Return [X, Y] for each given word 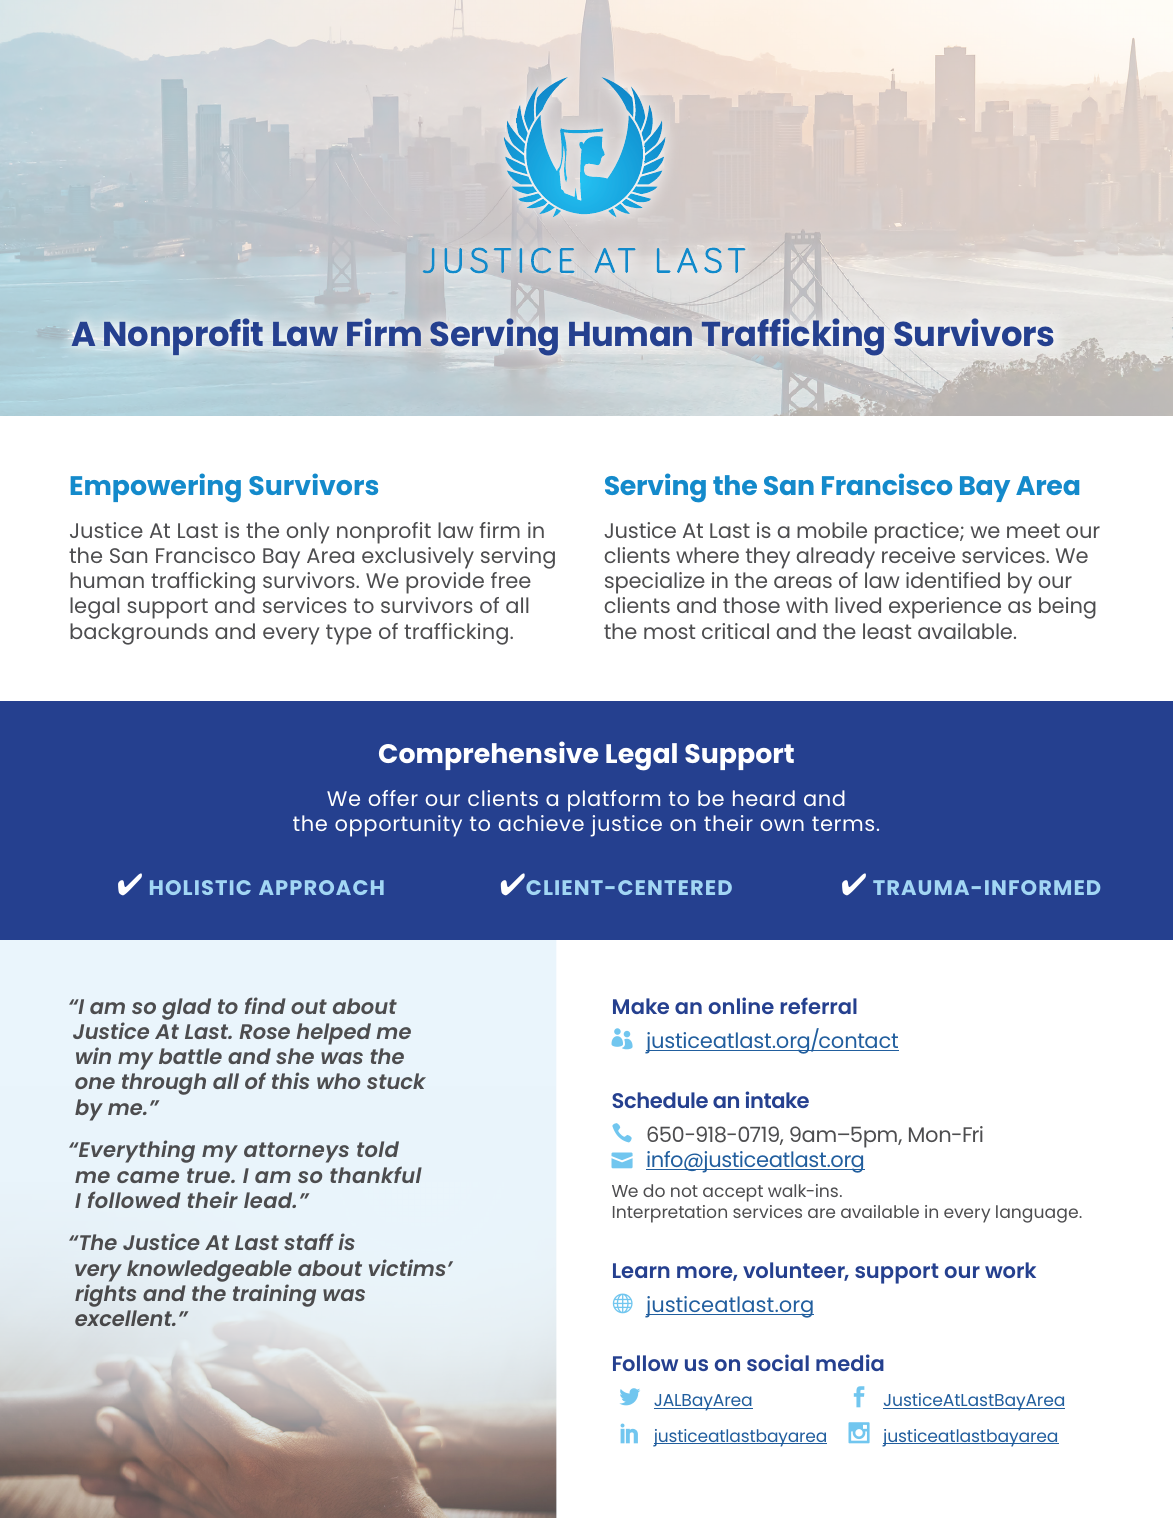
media [850, 1362]
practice [918, 533]
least [887, 631]
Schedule [660, 1100]
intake [777, 1099]
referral [818, 1005]
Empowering [156, 487]
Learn [641, 1270]
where [707, 555]
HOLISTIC [200, 887]
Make [641, 1006]
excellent [125, 1318]
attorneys [296, 1152]
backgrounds [139, 634]
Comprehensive [488, 755]
